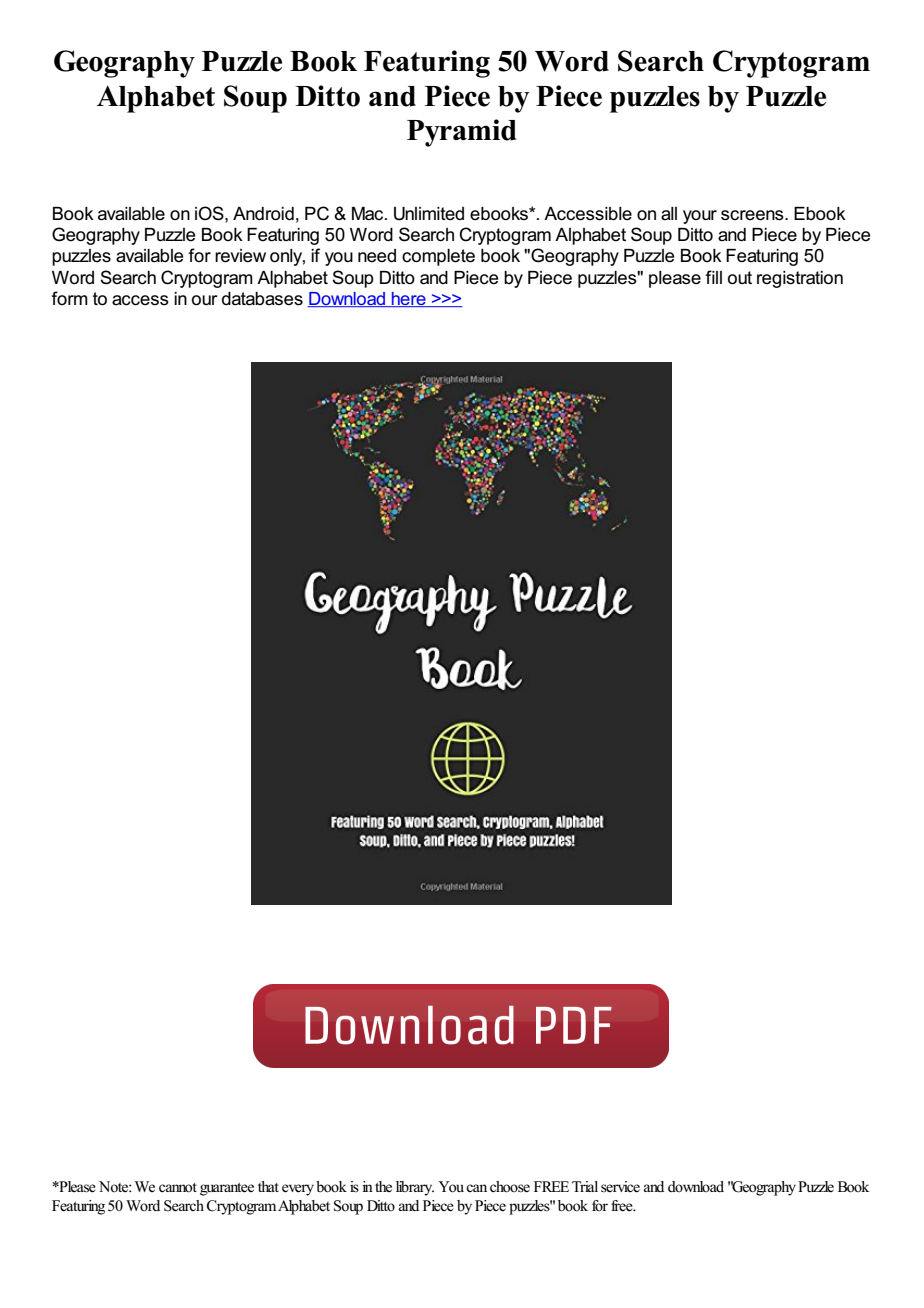  What do you see at coordinates (700, 217) in the document?
I see `your` at bounding box center [700, 217].
